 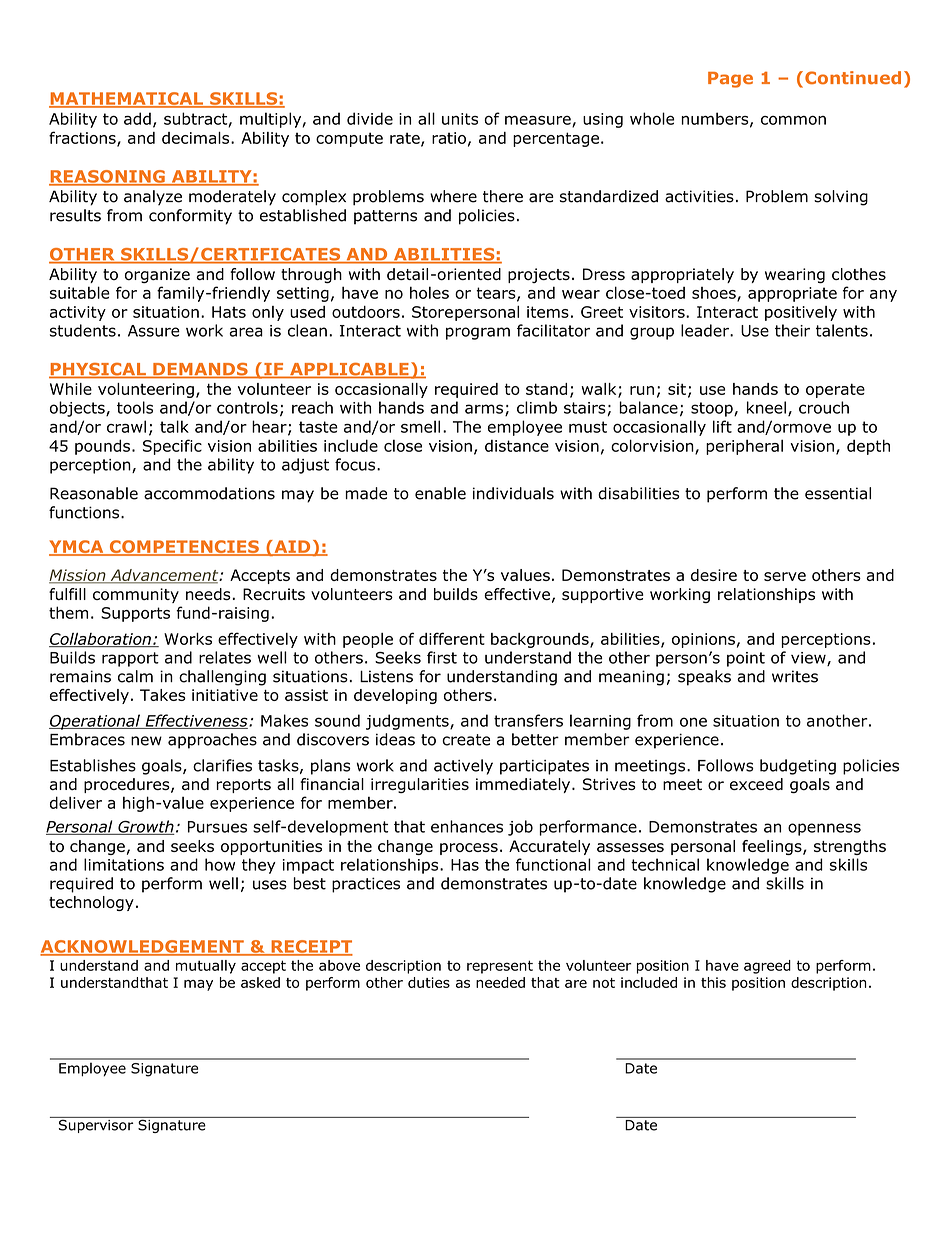 I want to click on Supervisor, so click(x=96, y=1125).
